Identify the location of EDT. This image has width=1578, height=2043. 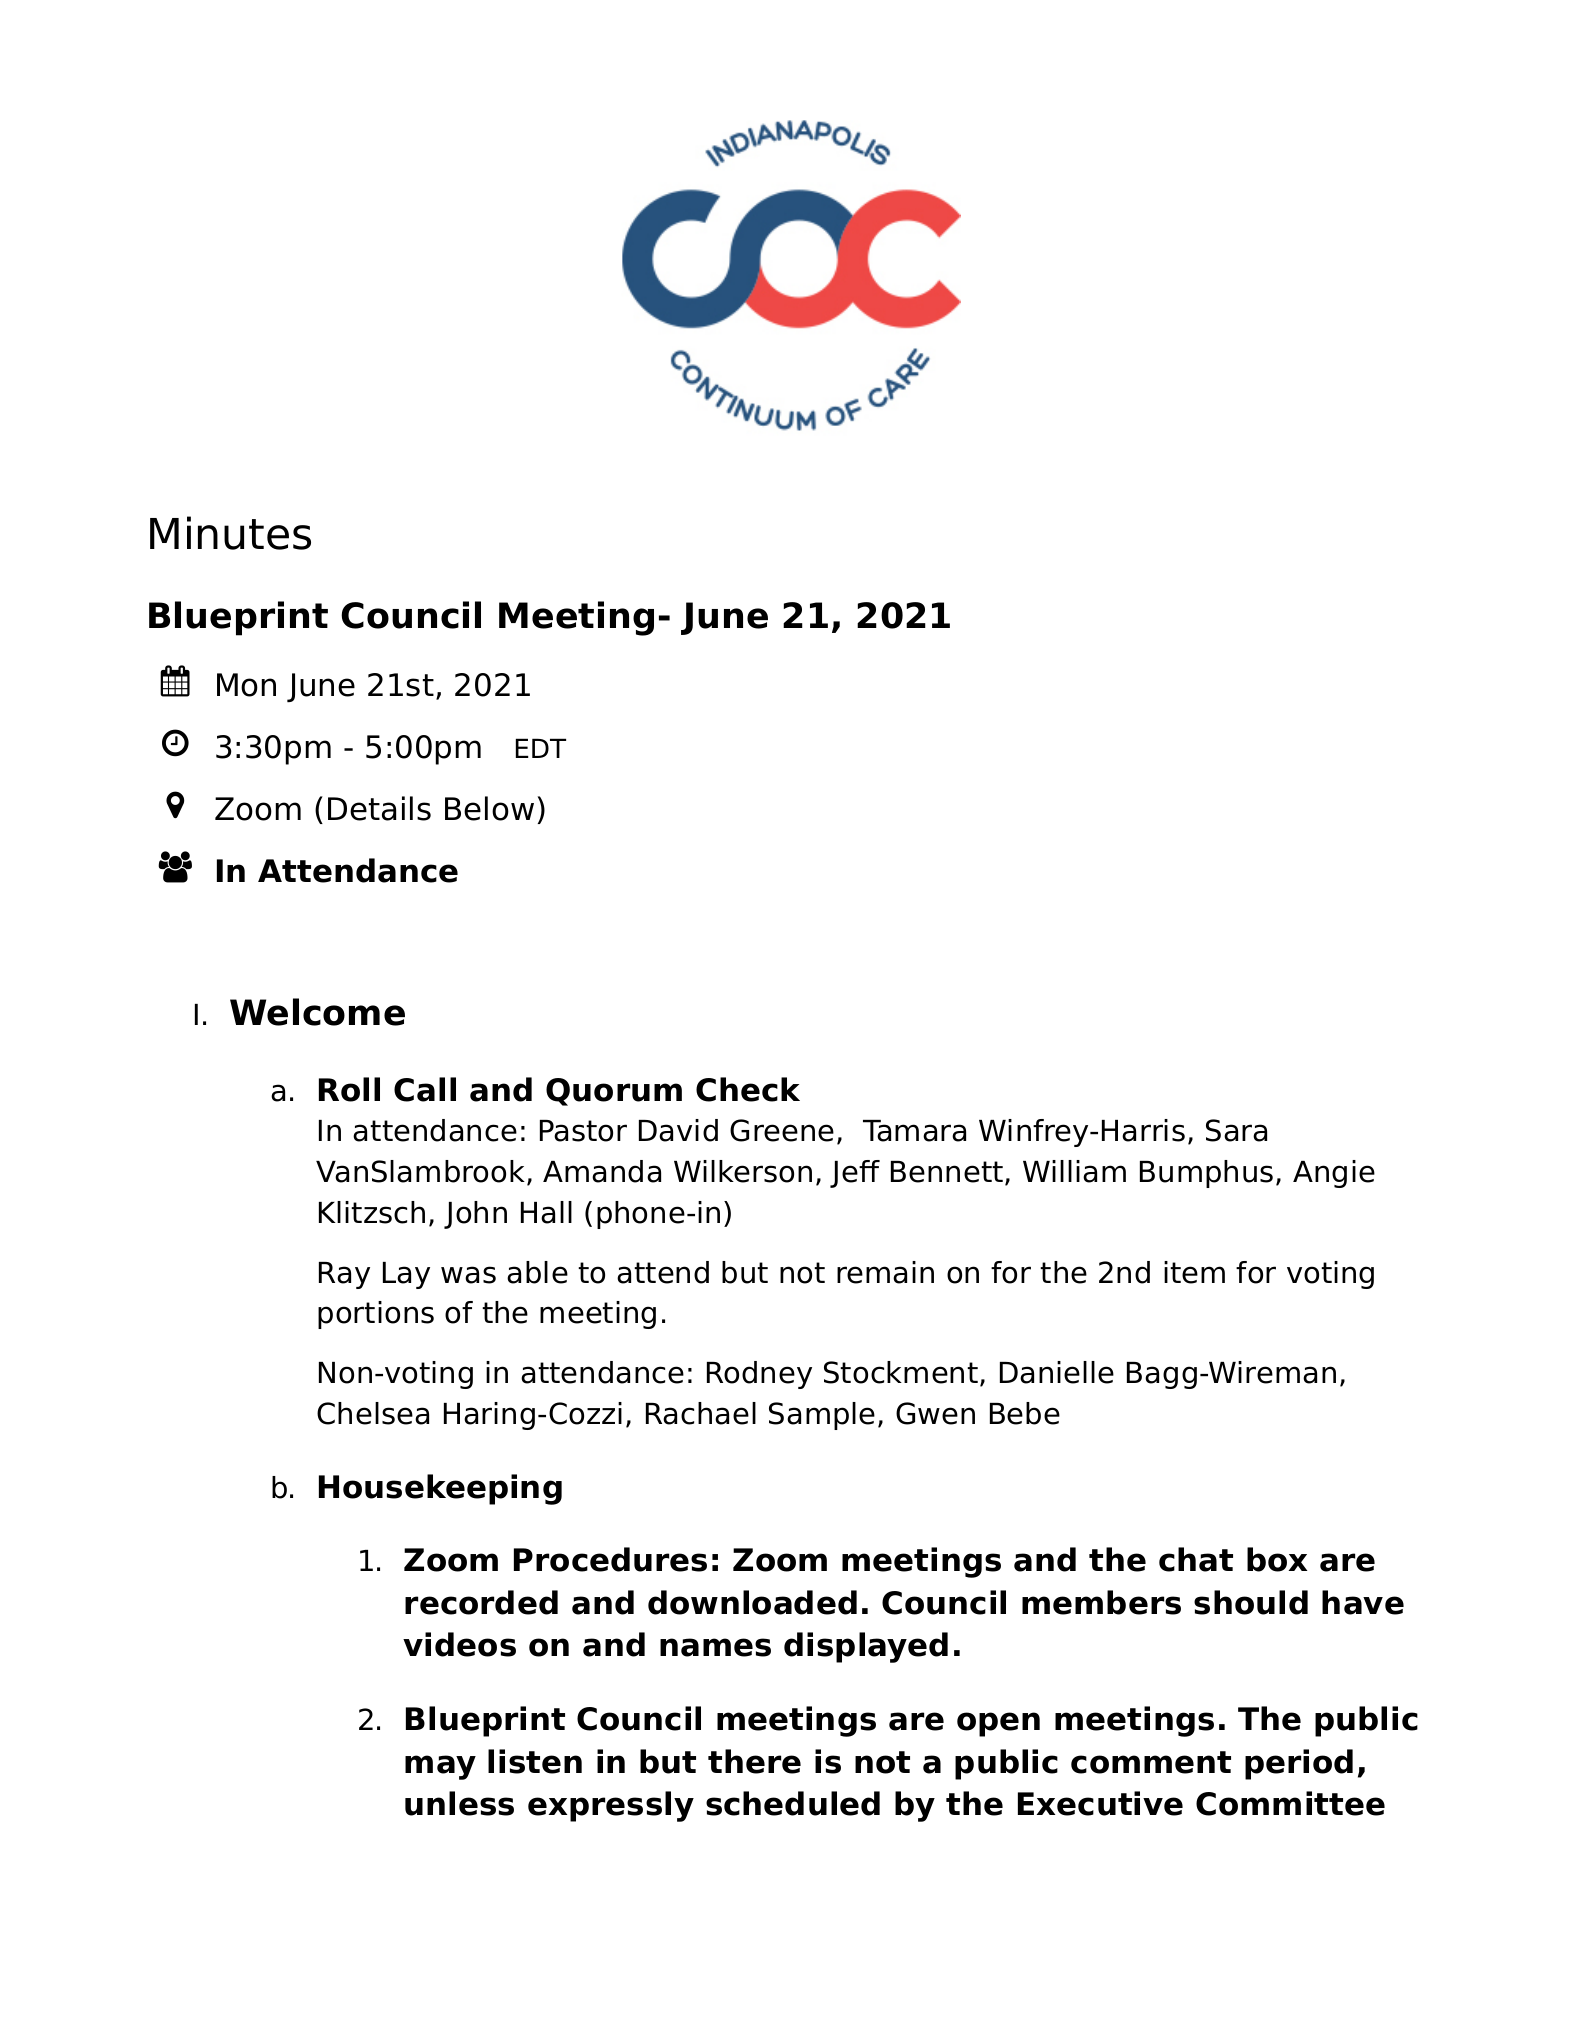
(541, 748).
